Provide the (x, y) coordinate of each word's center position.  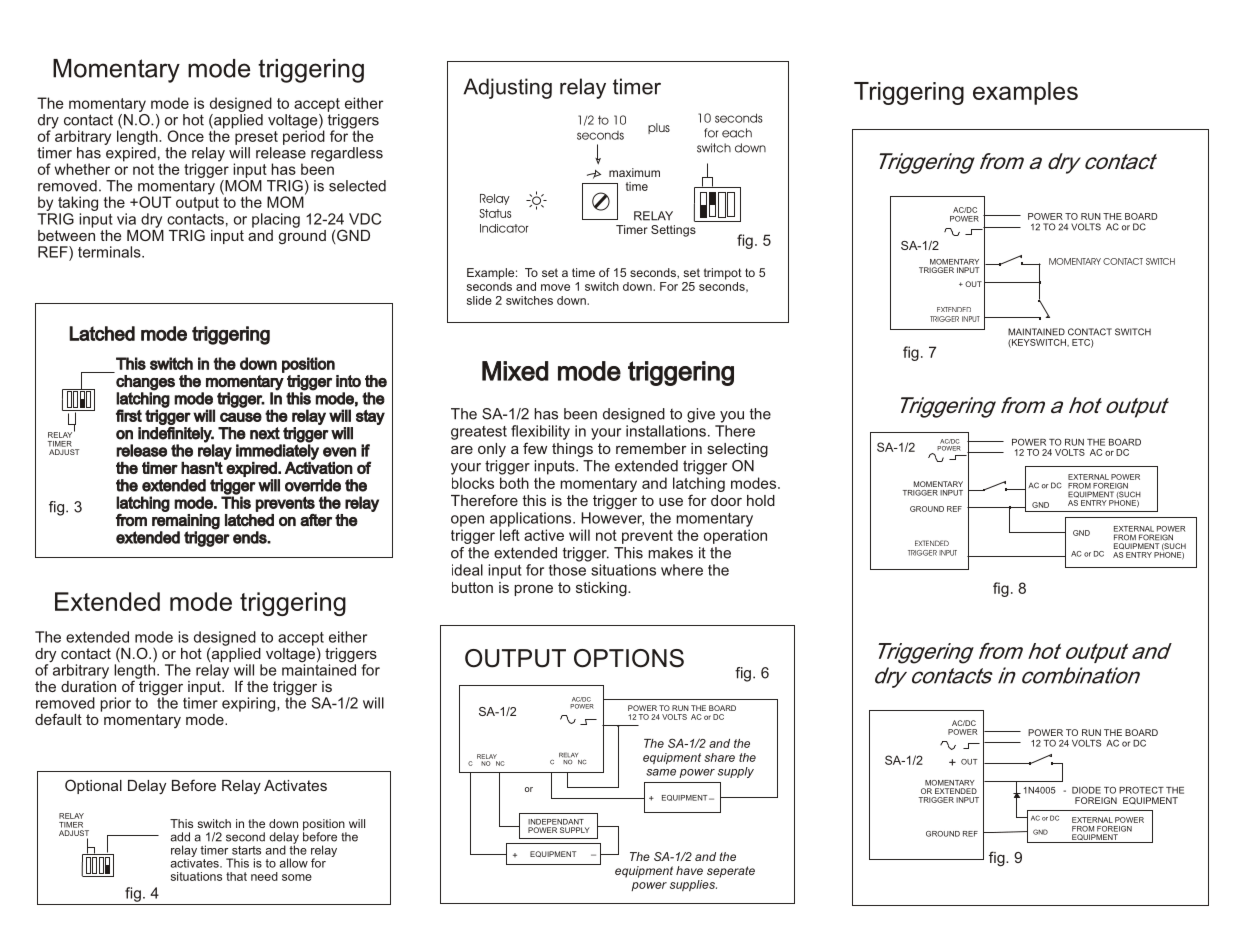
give (701, 415)
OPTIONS (629, 658)
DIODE (1086, 790)
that (236, 876)
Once (185, 136)
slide (479, 300)
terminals (110, 252)
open (467, 521)
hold (761, 500)
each (737, 133)
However (612, 519)
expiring (250, 704)
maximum (634, 172)
